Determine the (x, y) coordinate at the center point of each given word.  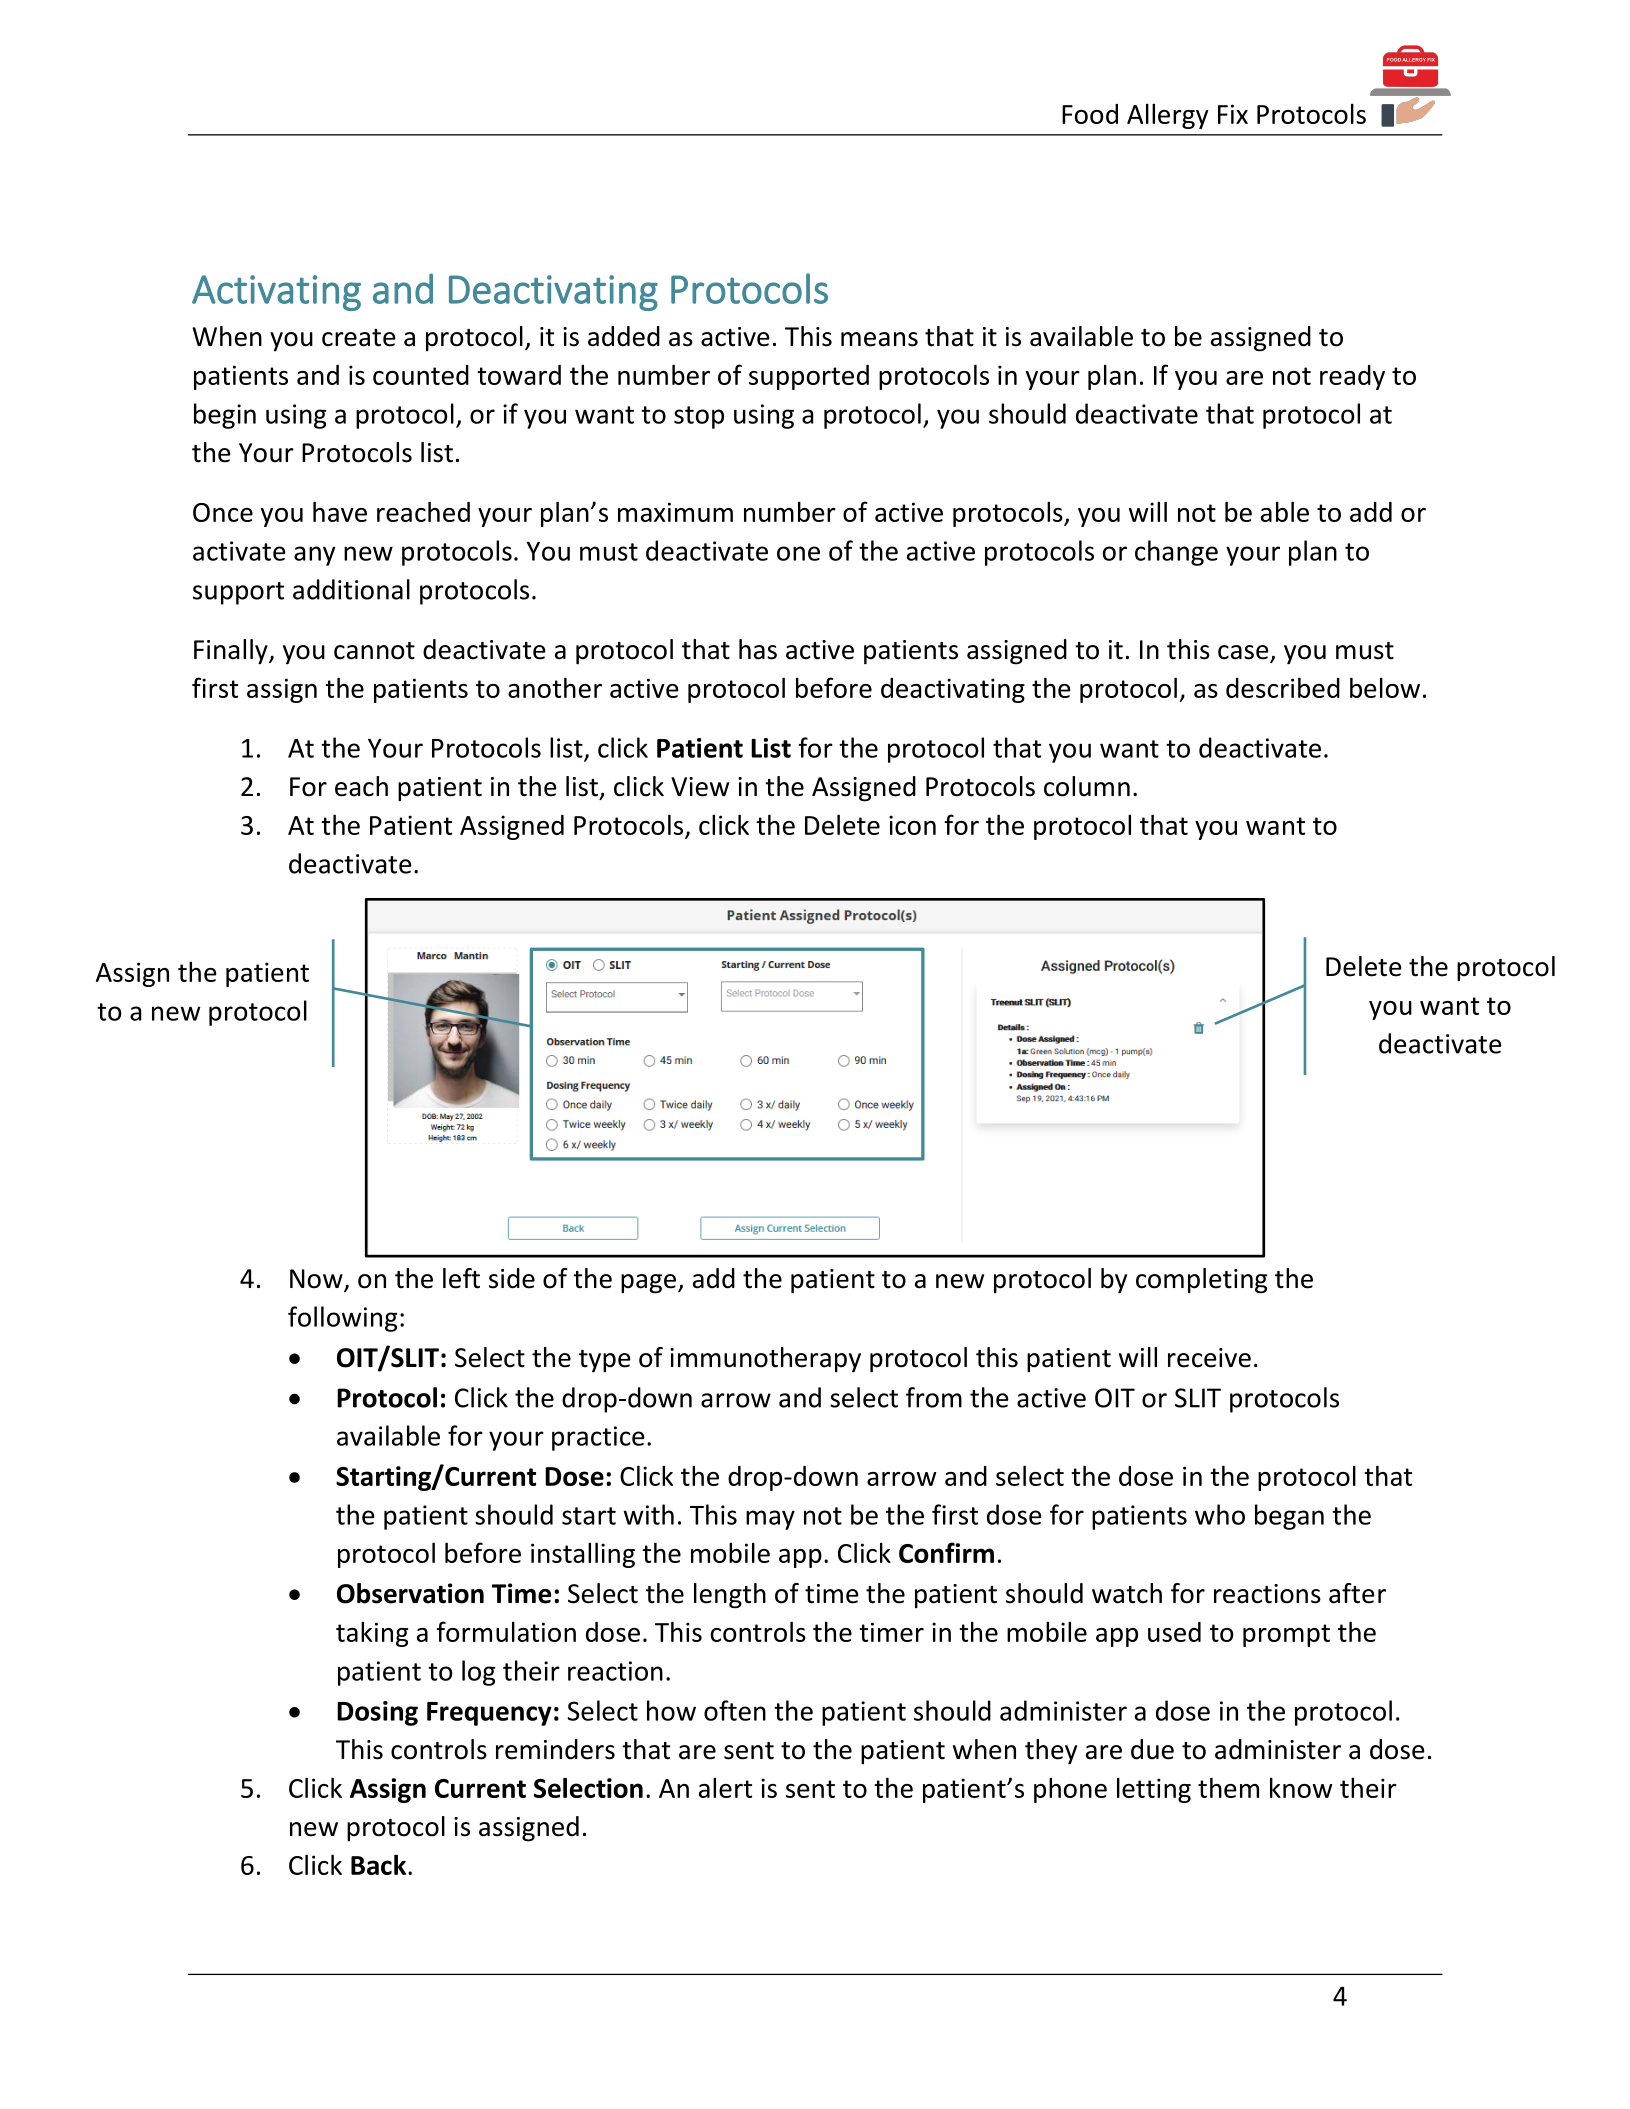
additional (351, 589)
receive (1209, 1358)
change (1176, 553)
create (359, 338)
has (758, 649)
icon (912, 825)
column (1087, 786)
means (879, 339)
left (461, 1278)
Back (380, 1864)
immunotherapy (765, 1360)
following (342, 1319)
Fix (1233, 114)
